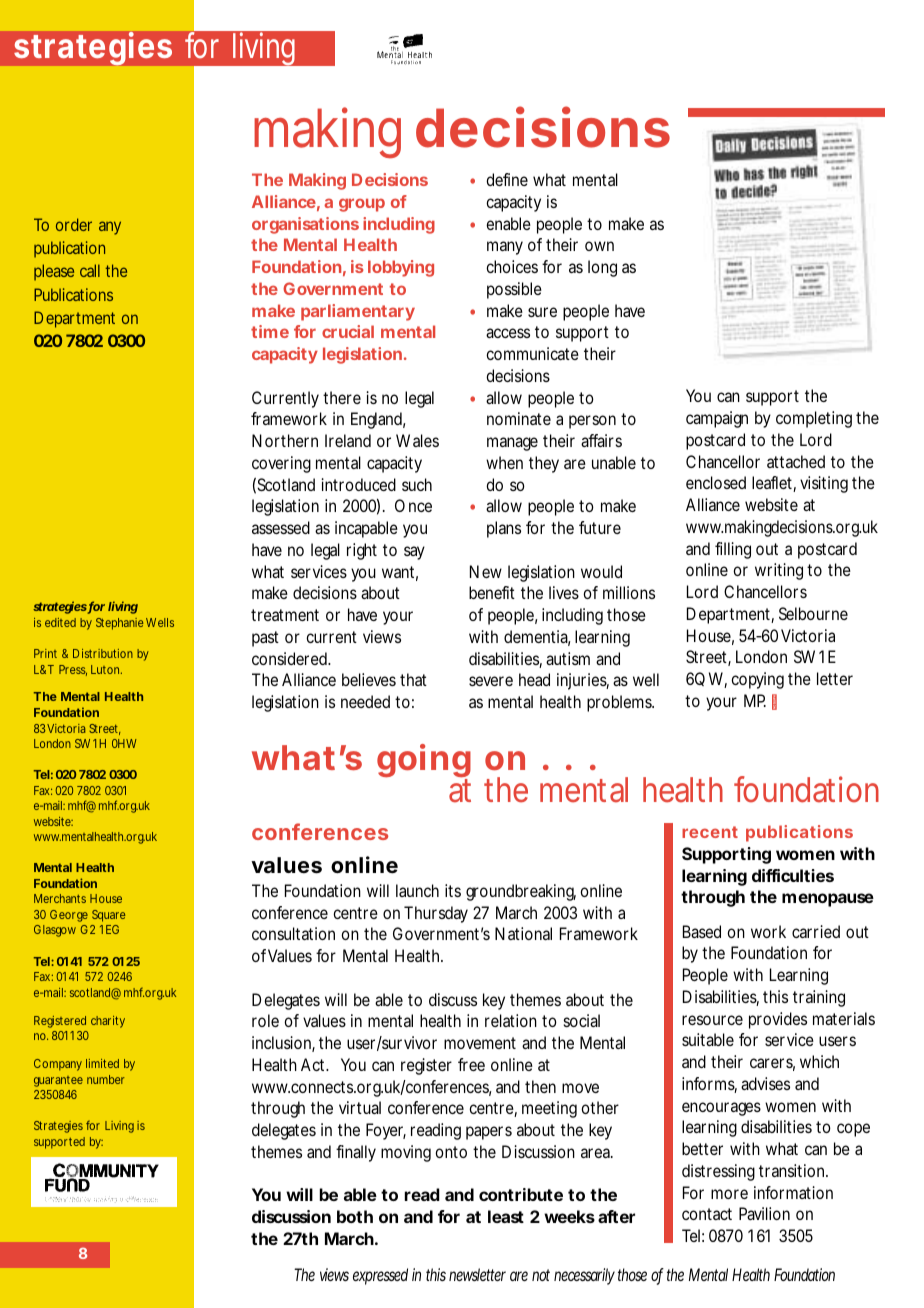 The width and height of the screenshot is (924, 1308). I want to click on copying, so click(757, 680).
